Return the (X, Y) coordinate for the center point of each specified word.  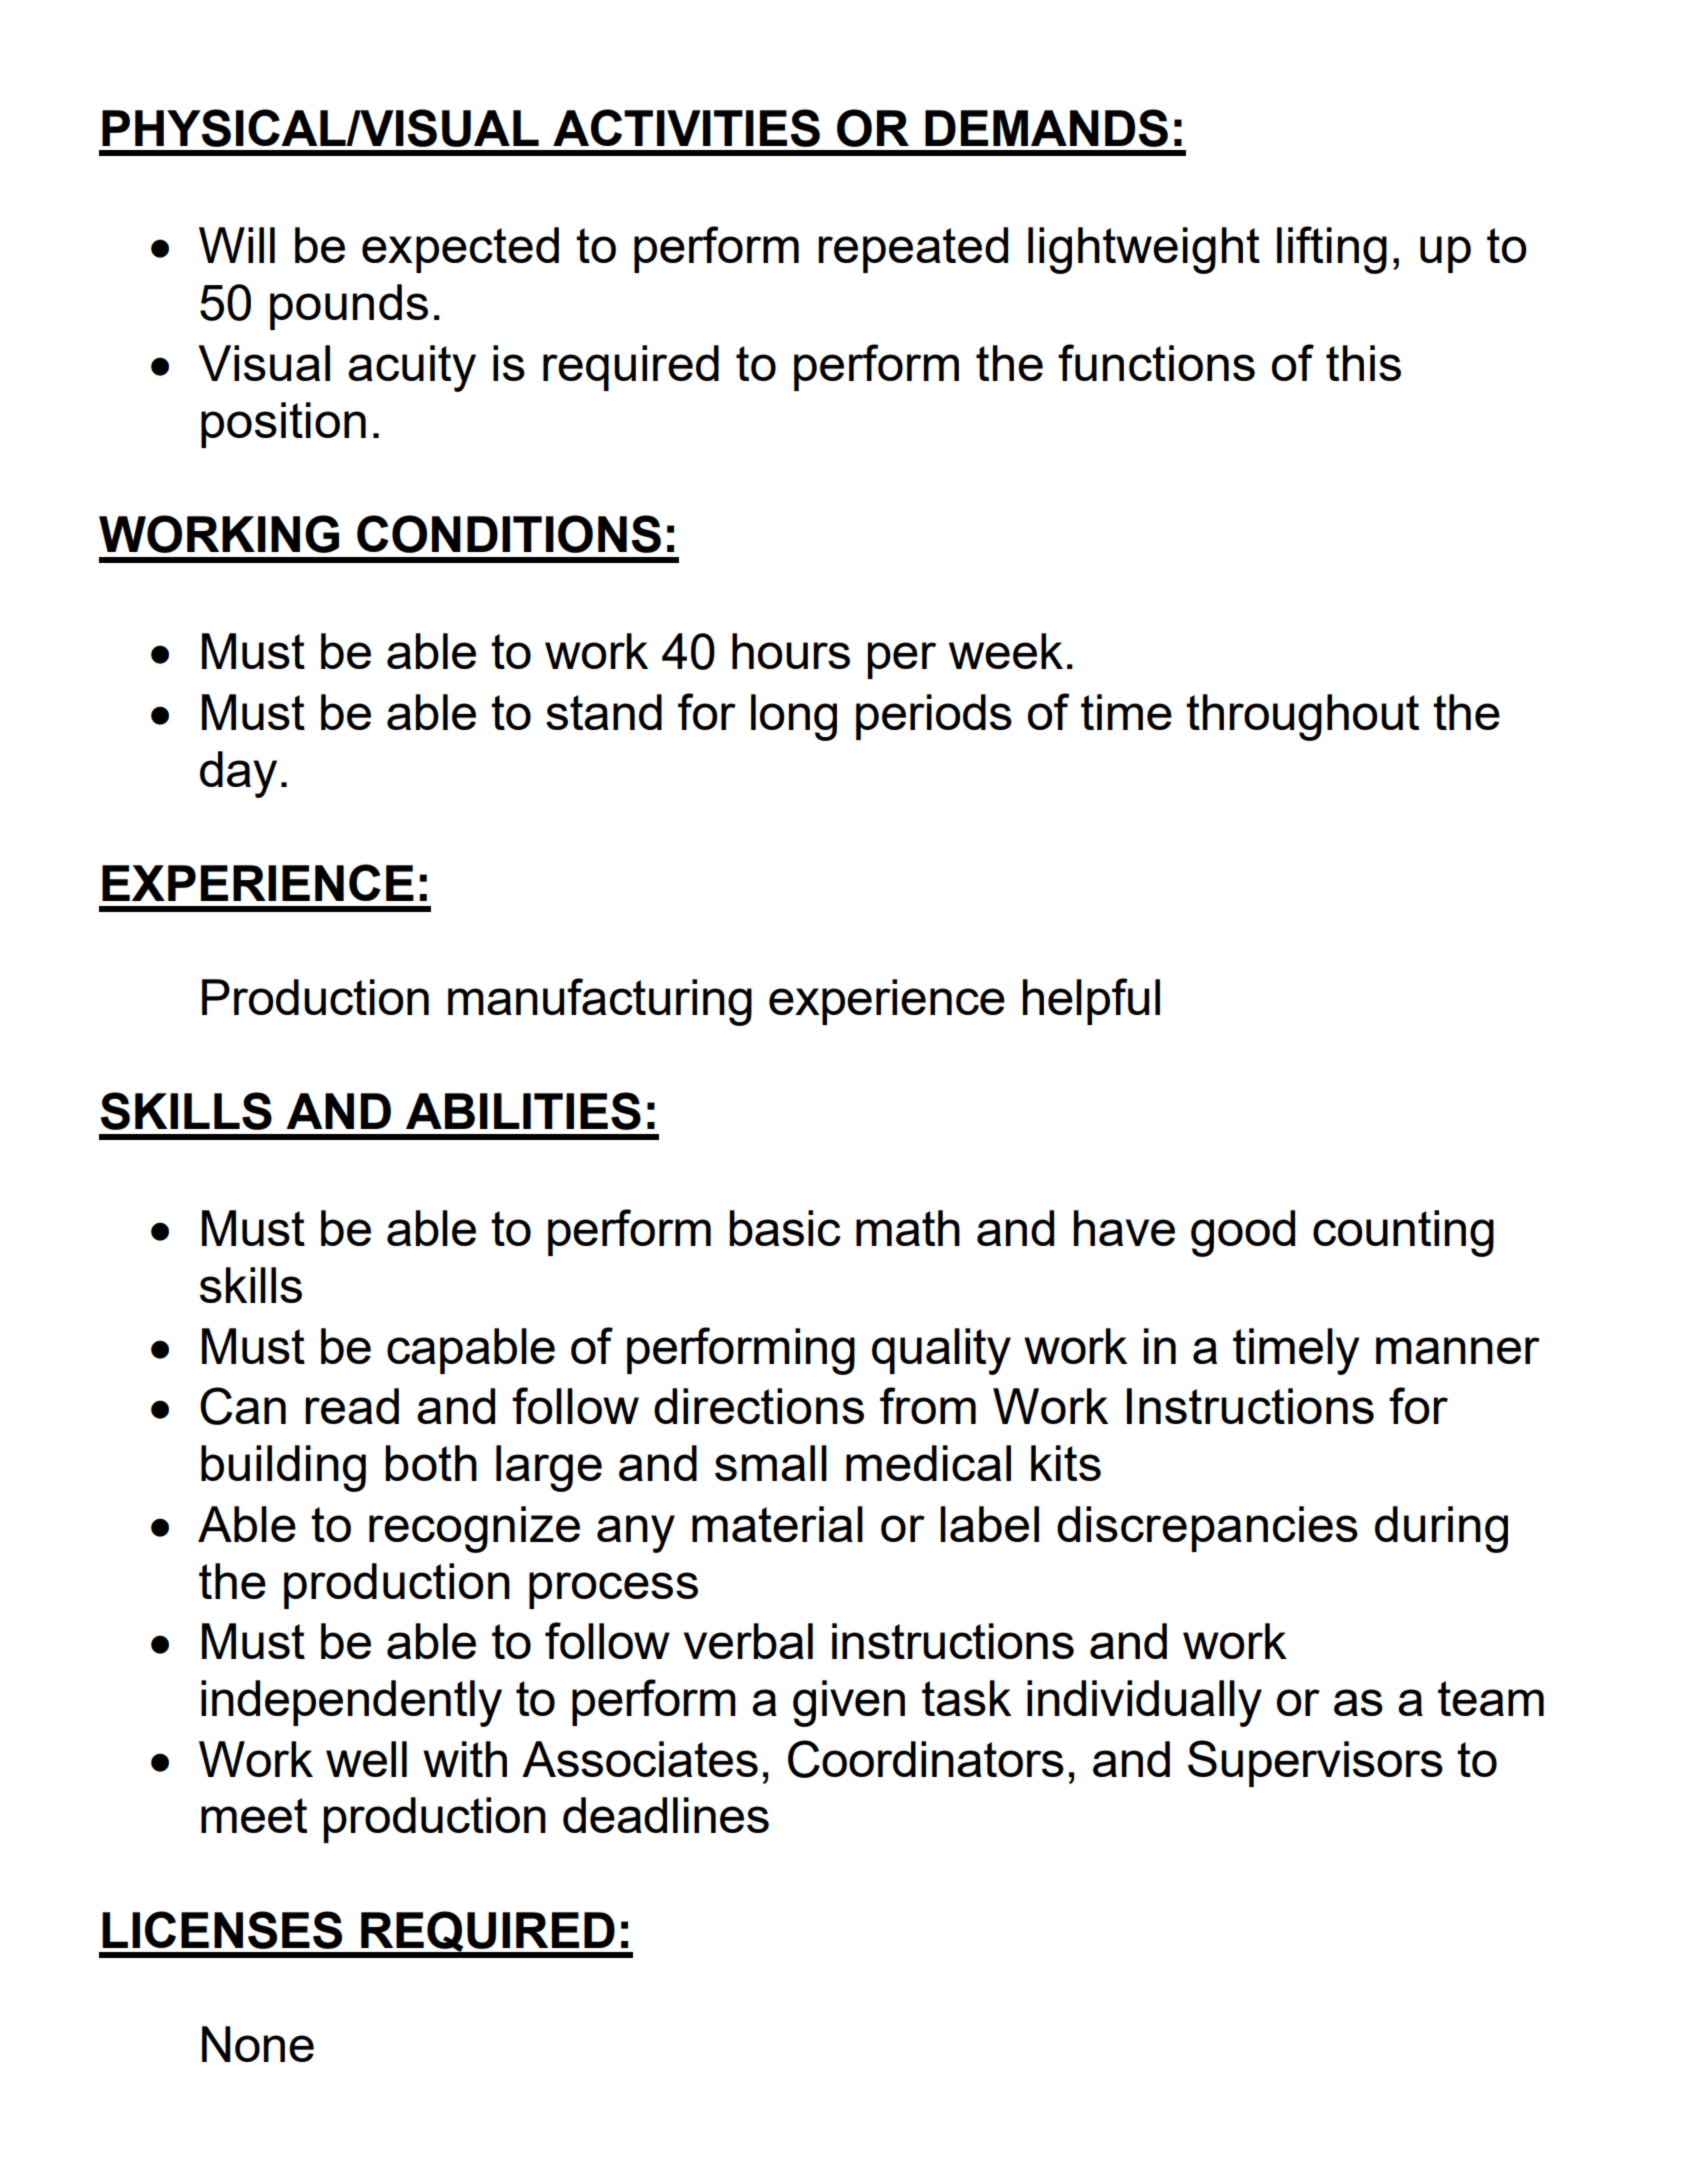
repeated (913, 250)
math (908, 1228)
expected (460, 250)
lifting (1332, 250)
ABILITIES (523, 1111)
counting (1403, 1233)
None (258, 2044)
